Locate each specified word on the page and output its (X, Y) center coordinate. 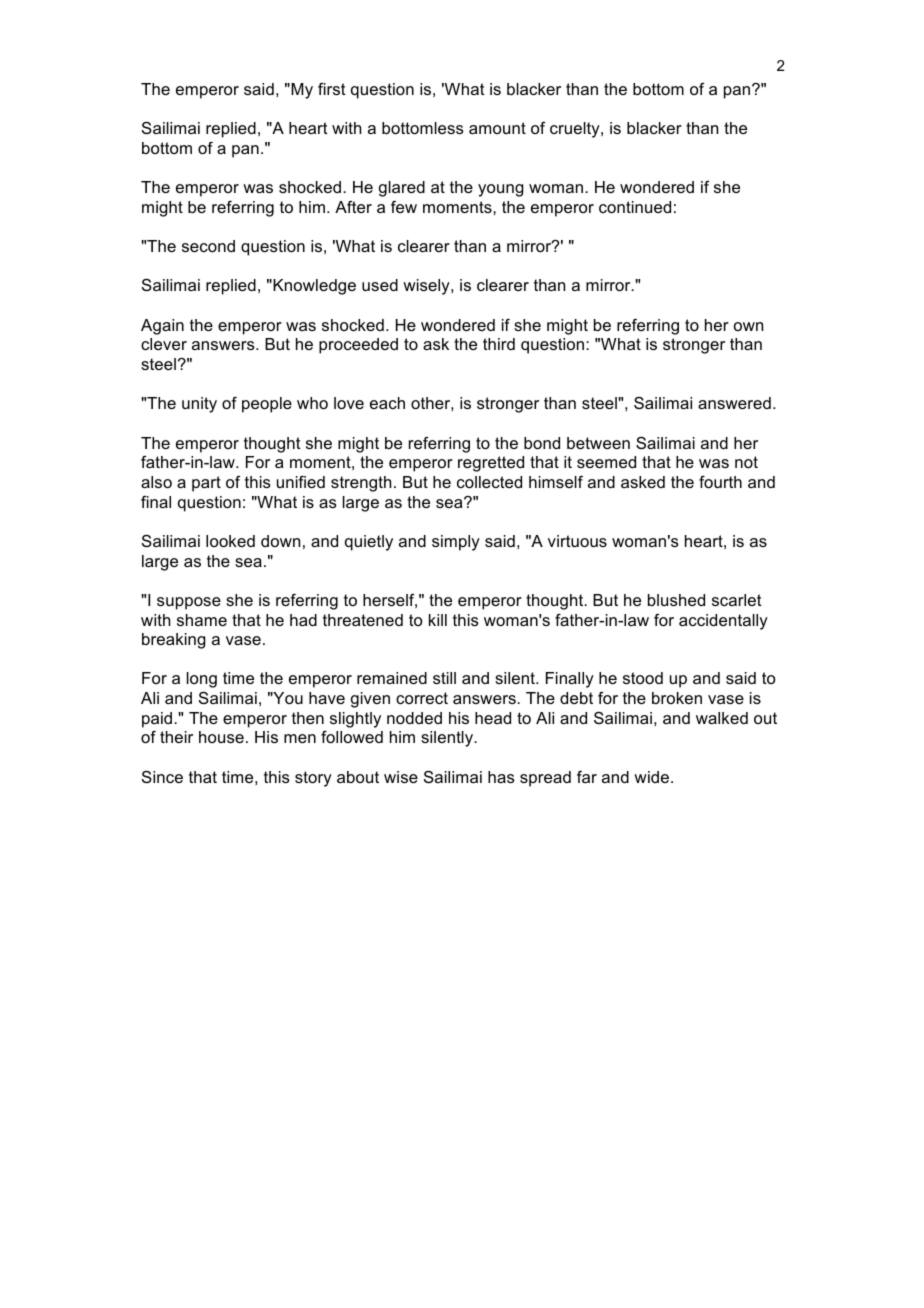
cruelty (576, 130)
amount (497, 128)
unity (199, 405)
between (598, 443)
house (221, 737)
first (332, 89)
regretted (491, 464)
